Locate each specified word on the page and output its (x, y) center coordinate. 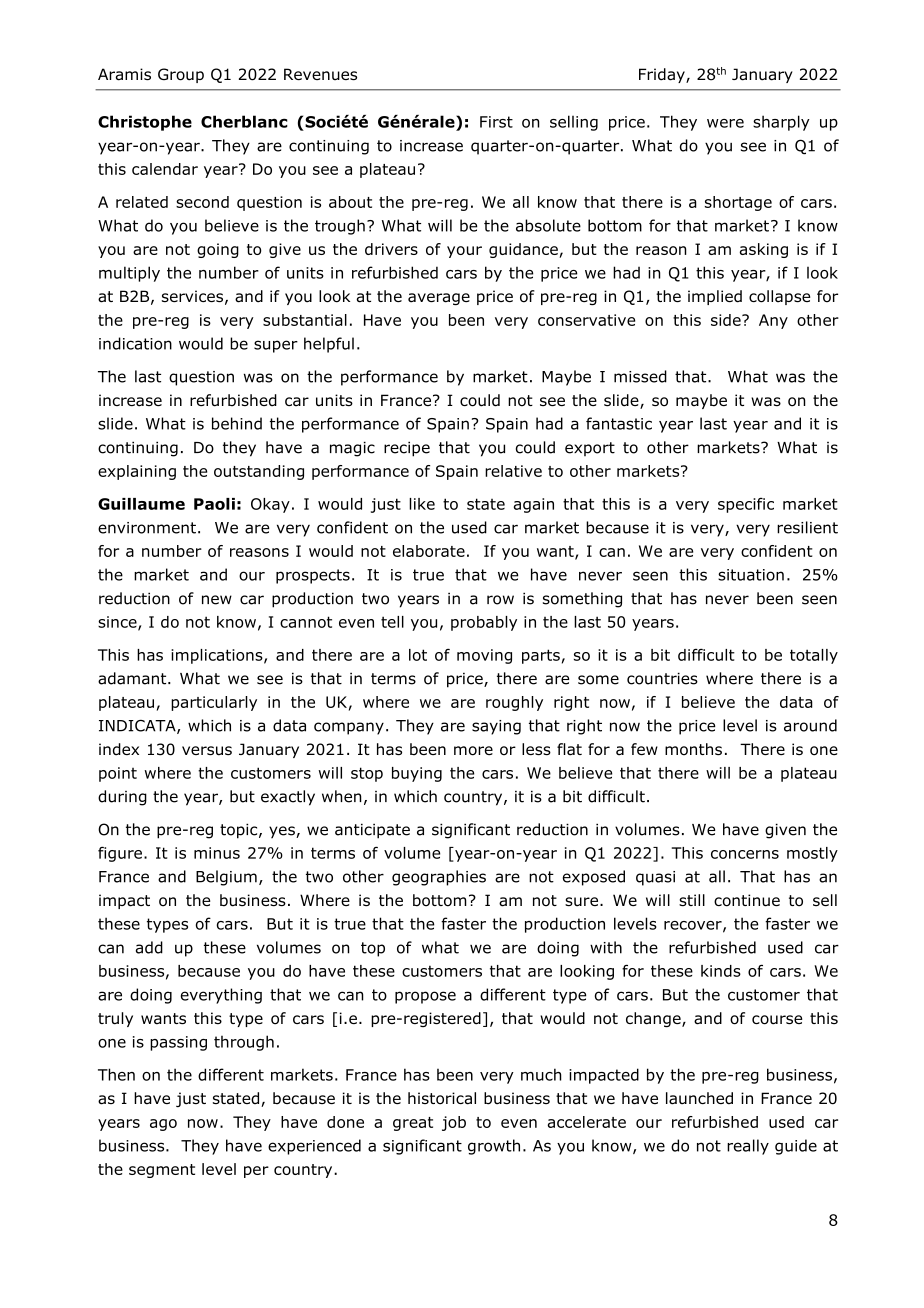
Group (181, 75)
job (454, 1123)
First (496, 122)
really (748, 1147)
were (725, 123)
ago (163, 1125)
